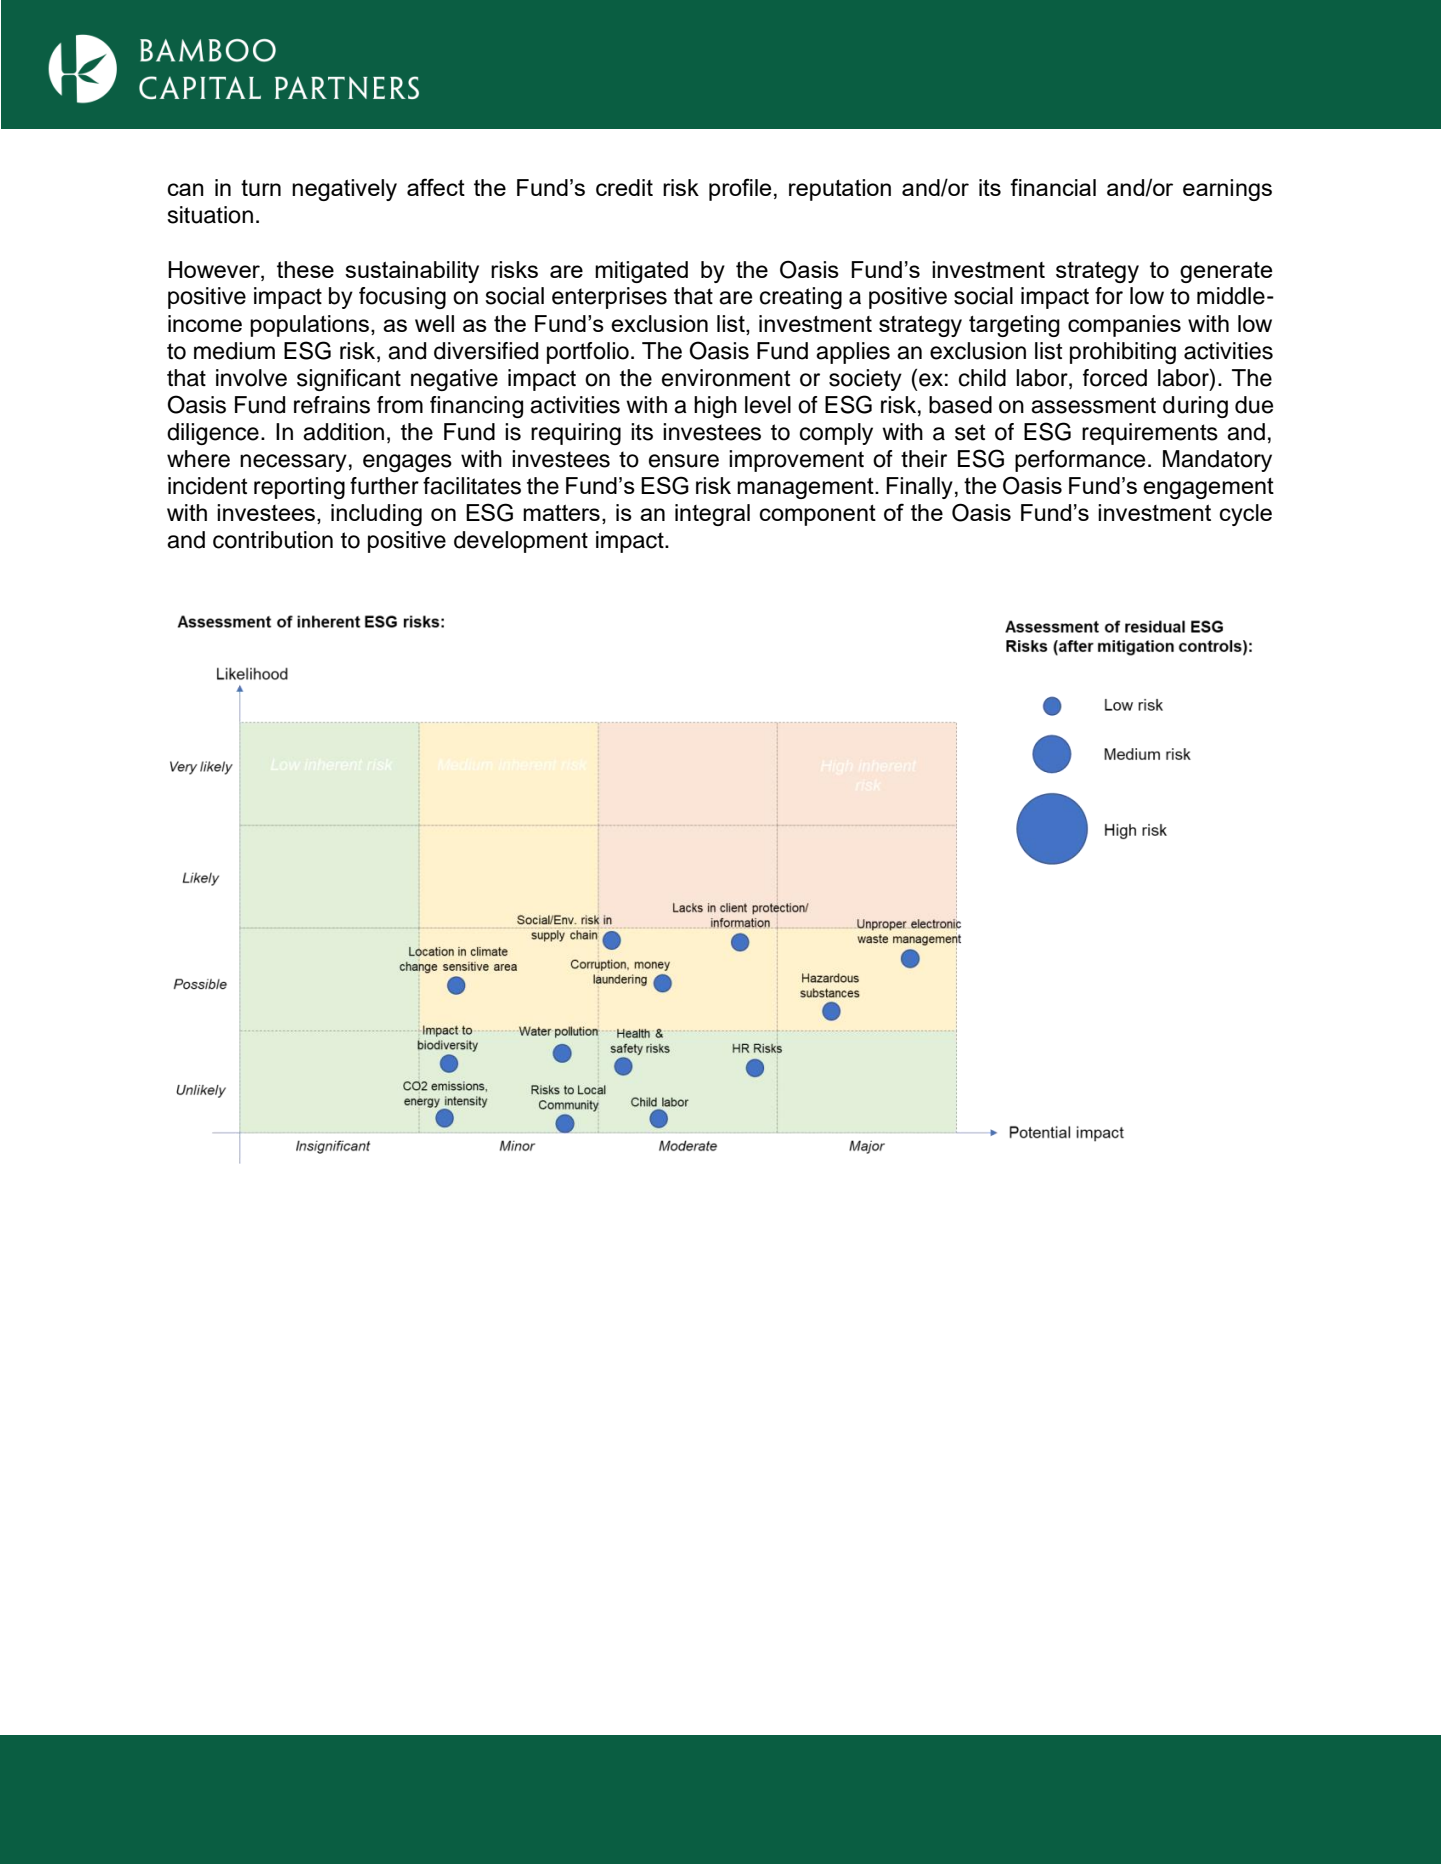 The image size is (1441, 1865). What do you see at coordinates (434, 323) in the screenshot?
I see `well` at bounding box center [434, 323].
